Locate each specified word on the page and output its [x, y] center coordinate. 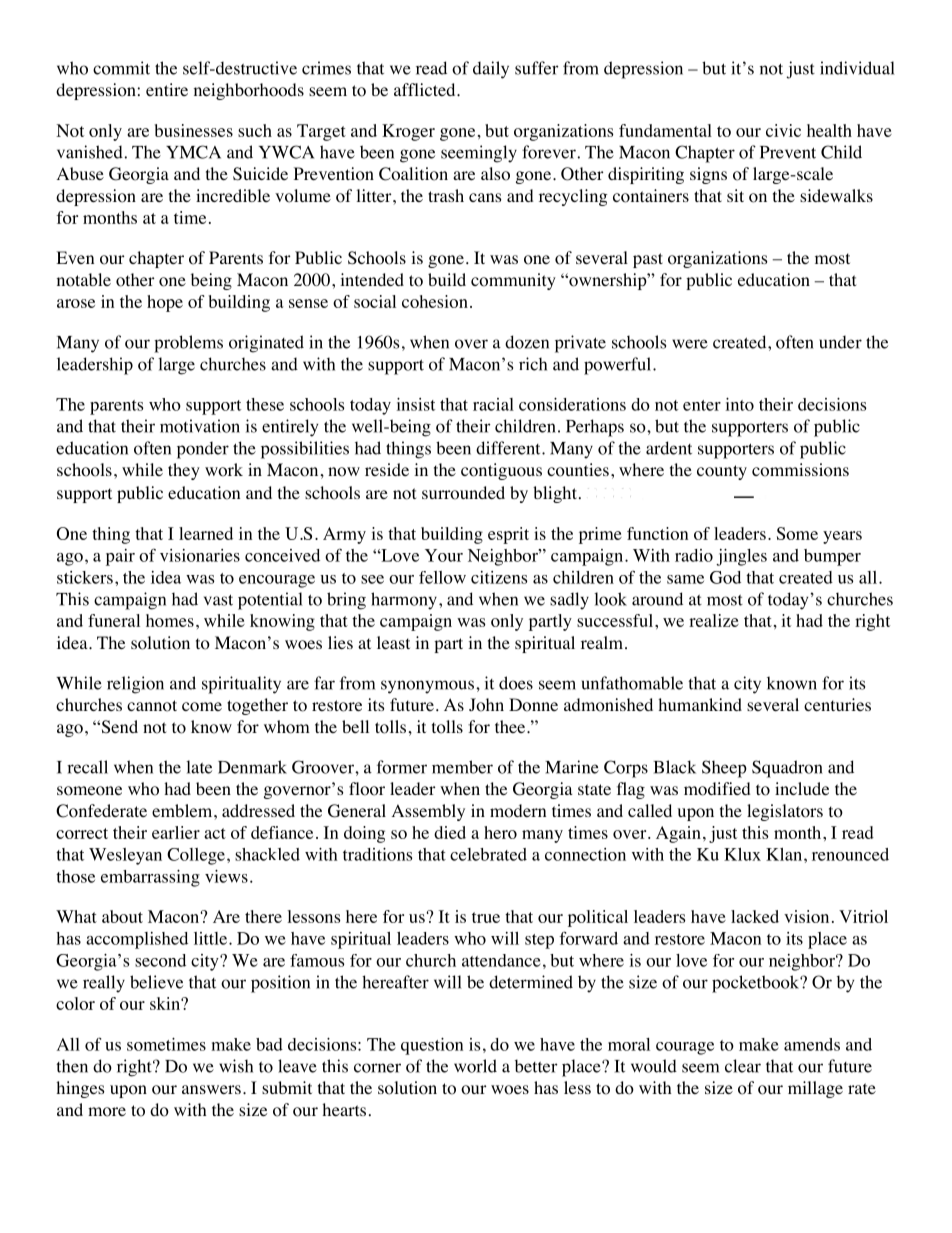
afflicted [426, 89]
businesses [194, 130]
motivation [200, 426]
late [199, 767]
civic [783, 130]
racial [493, 404]
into [739, 404]
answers [211, 1089]
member [462, 767]
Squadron [787, 769]
